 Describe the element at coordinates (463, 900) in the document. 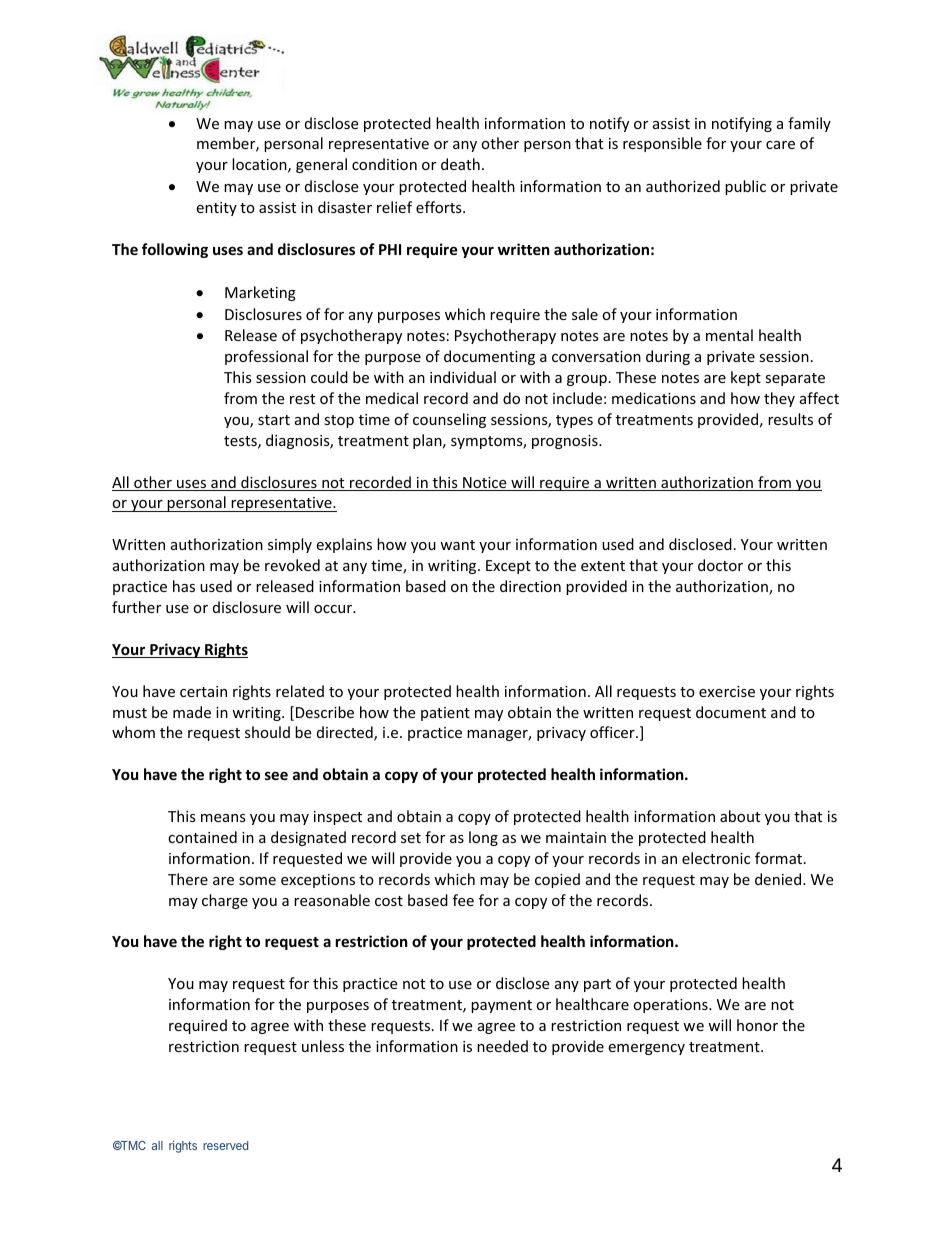

I see `fee` at that location.
